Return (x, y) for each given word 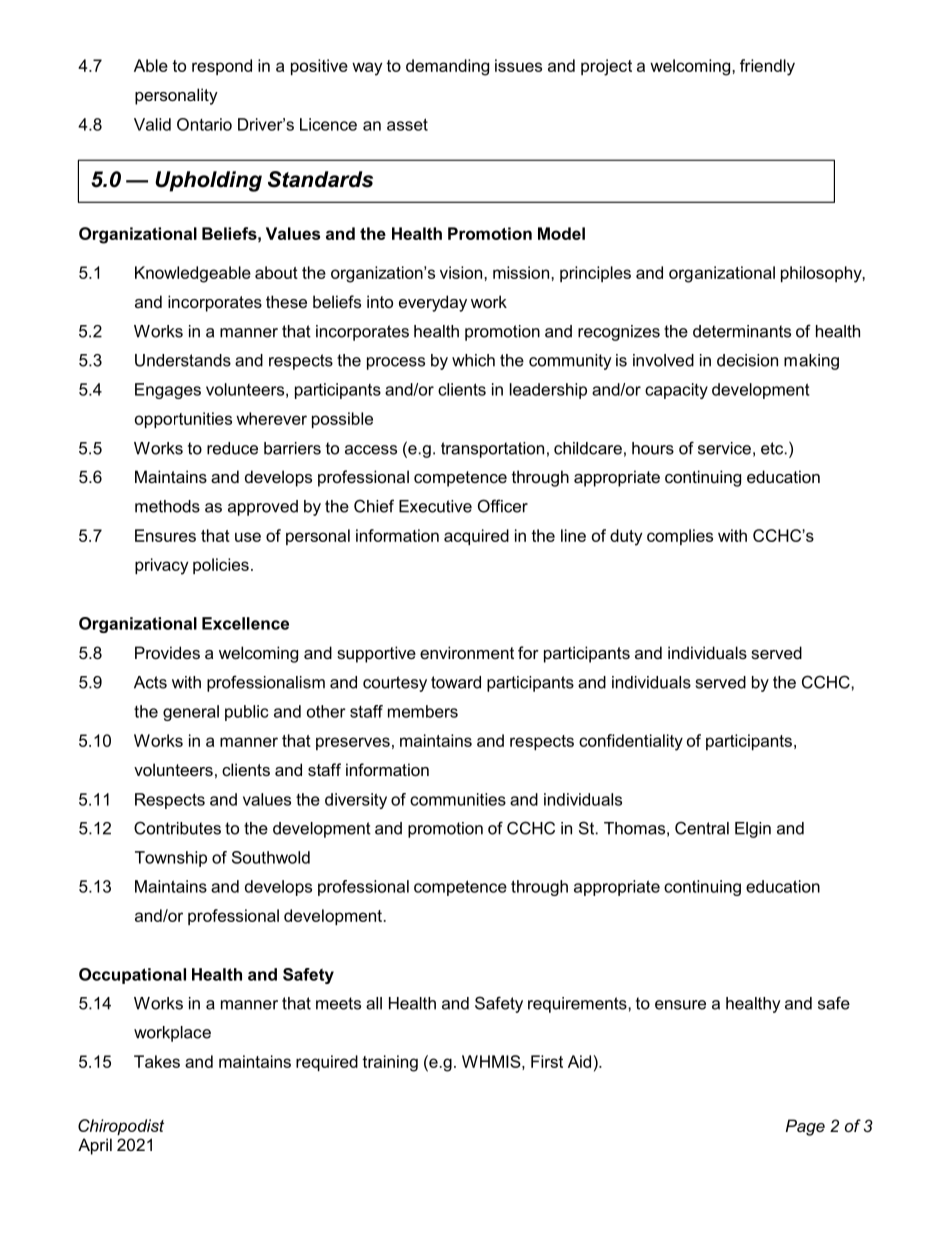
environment (467, 652)
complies (680, 537)
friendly (767, 67)
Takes (157, 1061)
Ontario (204, 124)
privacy (162, 566)
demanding (447, 67)
